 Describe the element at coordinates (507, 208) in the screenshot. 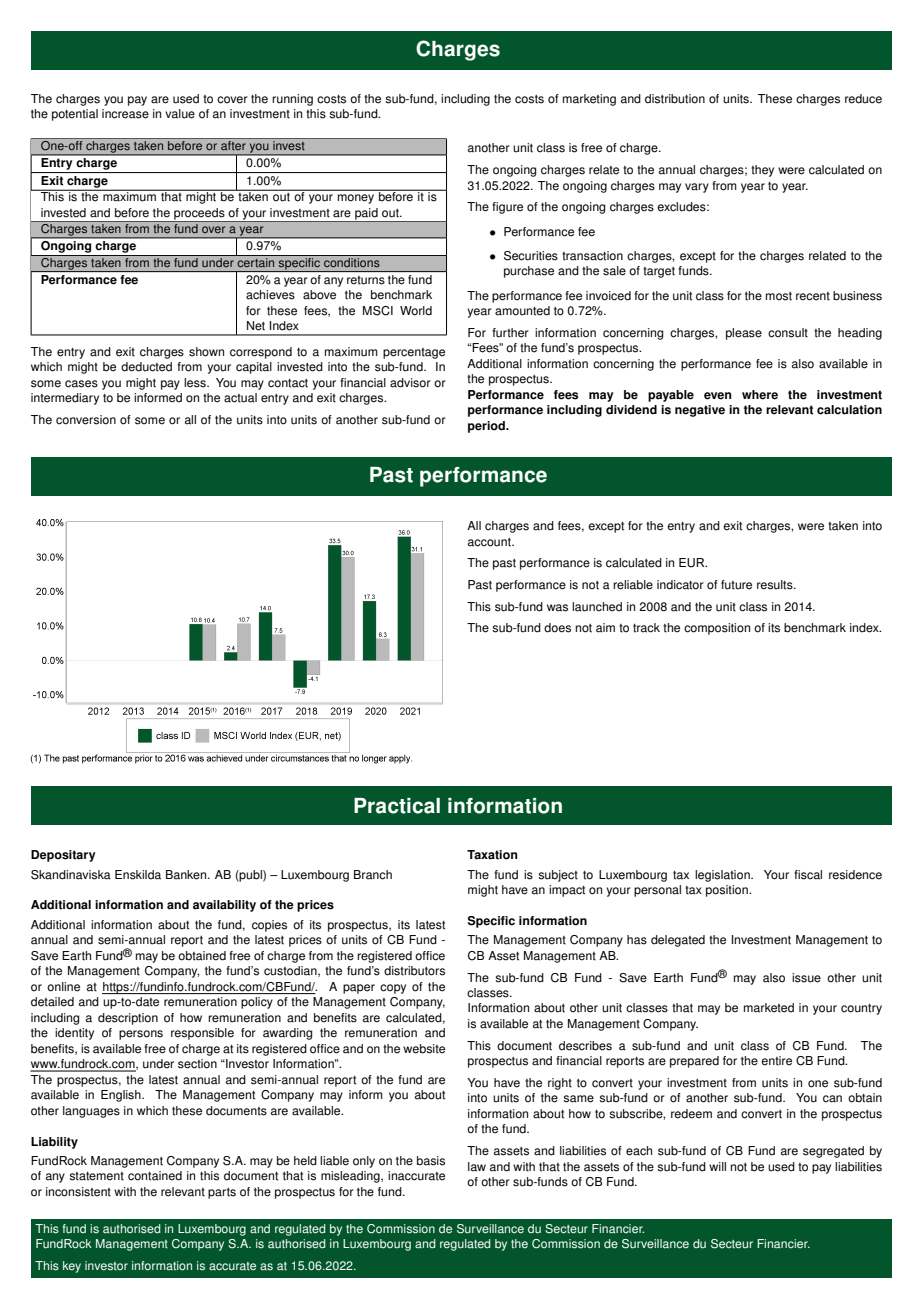

I see `figure` at that location.
